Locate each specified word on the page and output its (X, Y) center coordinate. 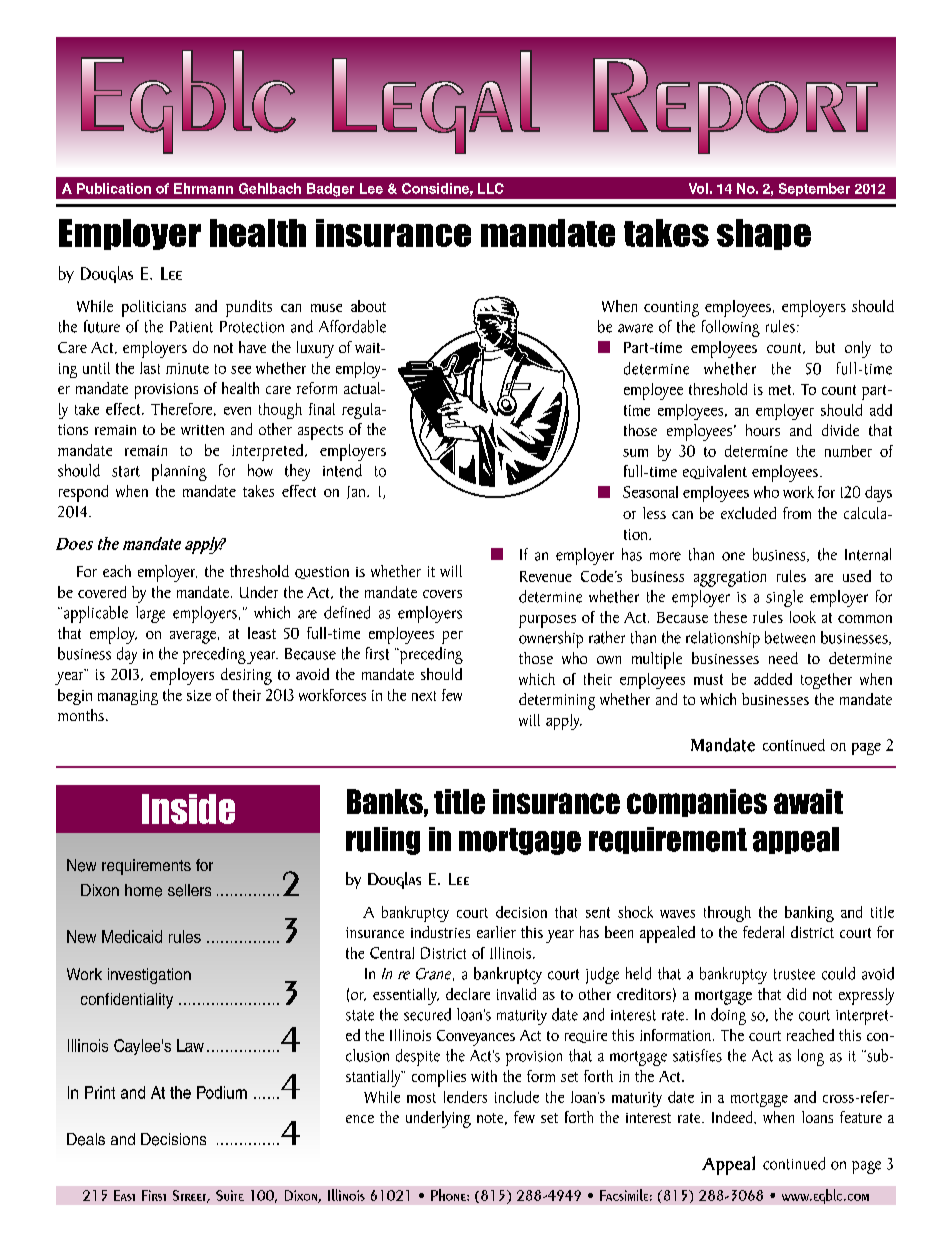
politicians (154, 308)
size (199, 695)
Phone (449, 1195)
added (773, 679)
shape (764, 234)
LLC (491, 188)
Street (191, 1196)
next (424, 696)
